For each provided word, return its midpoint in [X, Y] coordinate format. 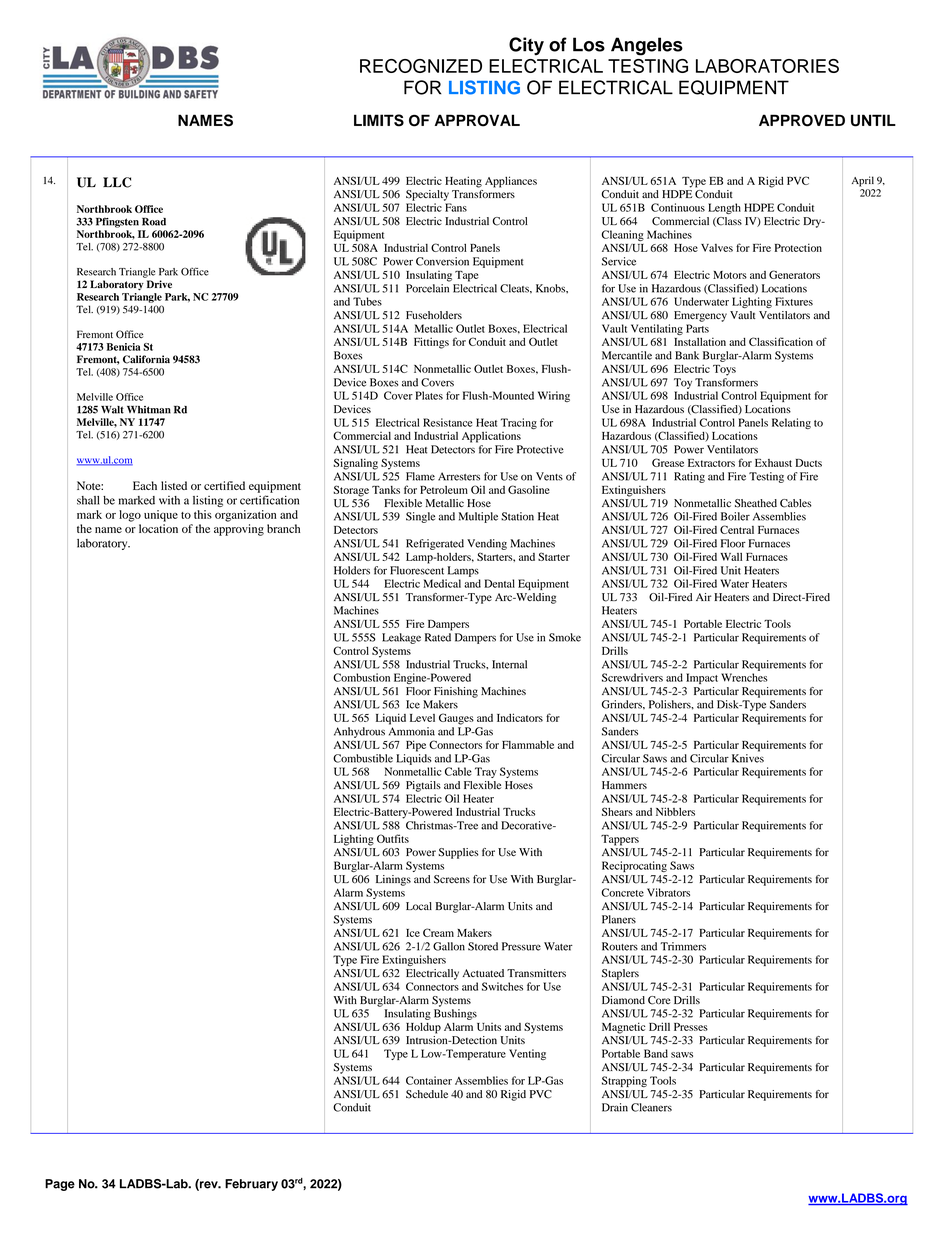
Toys [724, 370]
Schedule [427, 1094]
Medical [442, 583]
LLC [117, 182]
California [146, 359]
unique [161, 516]
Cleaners [651, 1107]
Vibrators [668, 892]
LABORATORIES [767, 66]
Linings [393, 880]
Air [704, 597]
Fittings [431, 343]
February [251, 1185]
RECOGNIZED [421, 66]
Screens [452, 879]
